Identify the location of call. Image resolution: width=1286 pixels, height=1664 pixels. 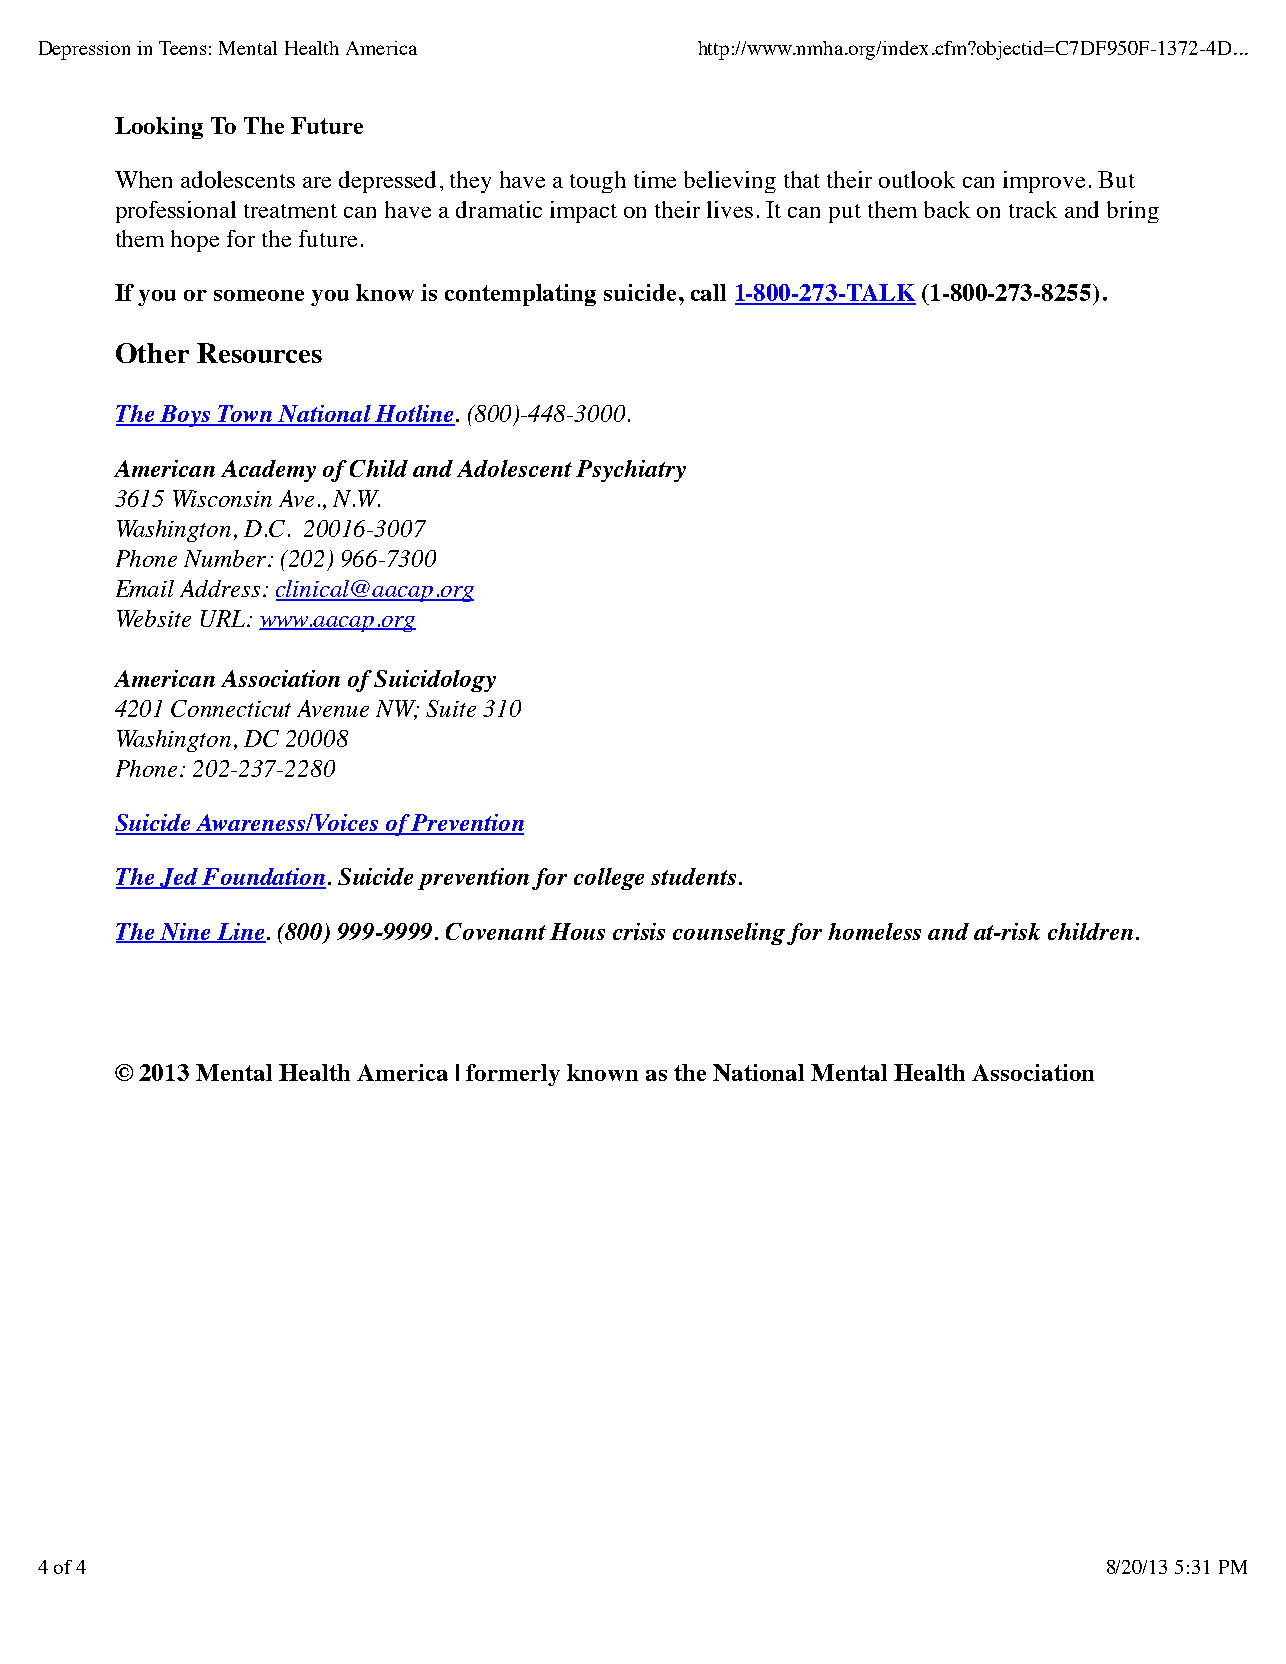
(708, 292).
